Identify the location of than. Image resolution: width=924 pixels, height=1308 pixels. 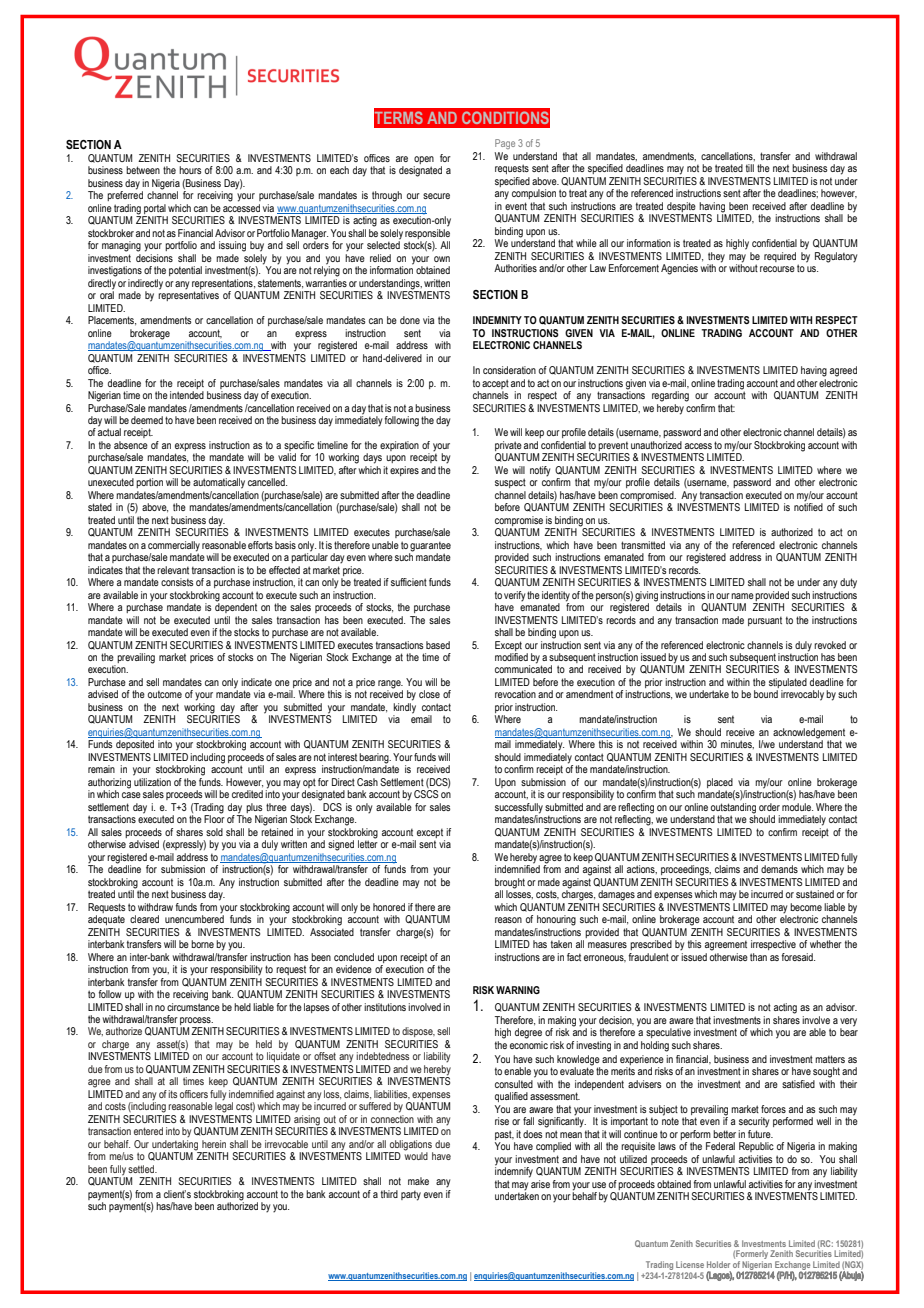
(758, 957).
